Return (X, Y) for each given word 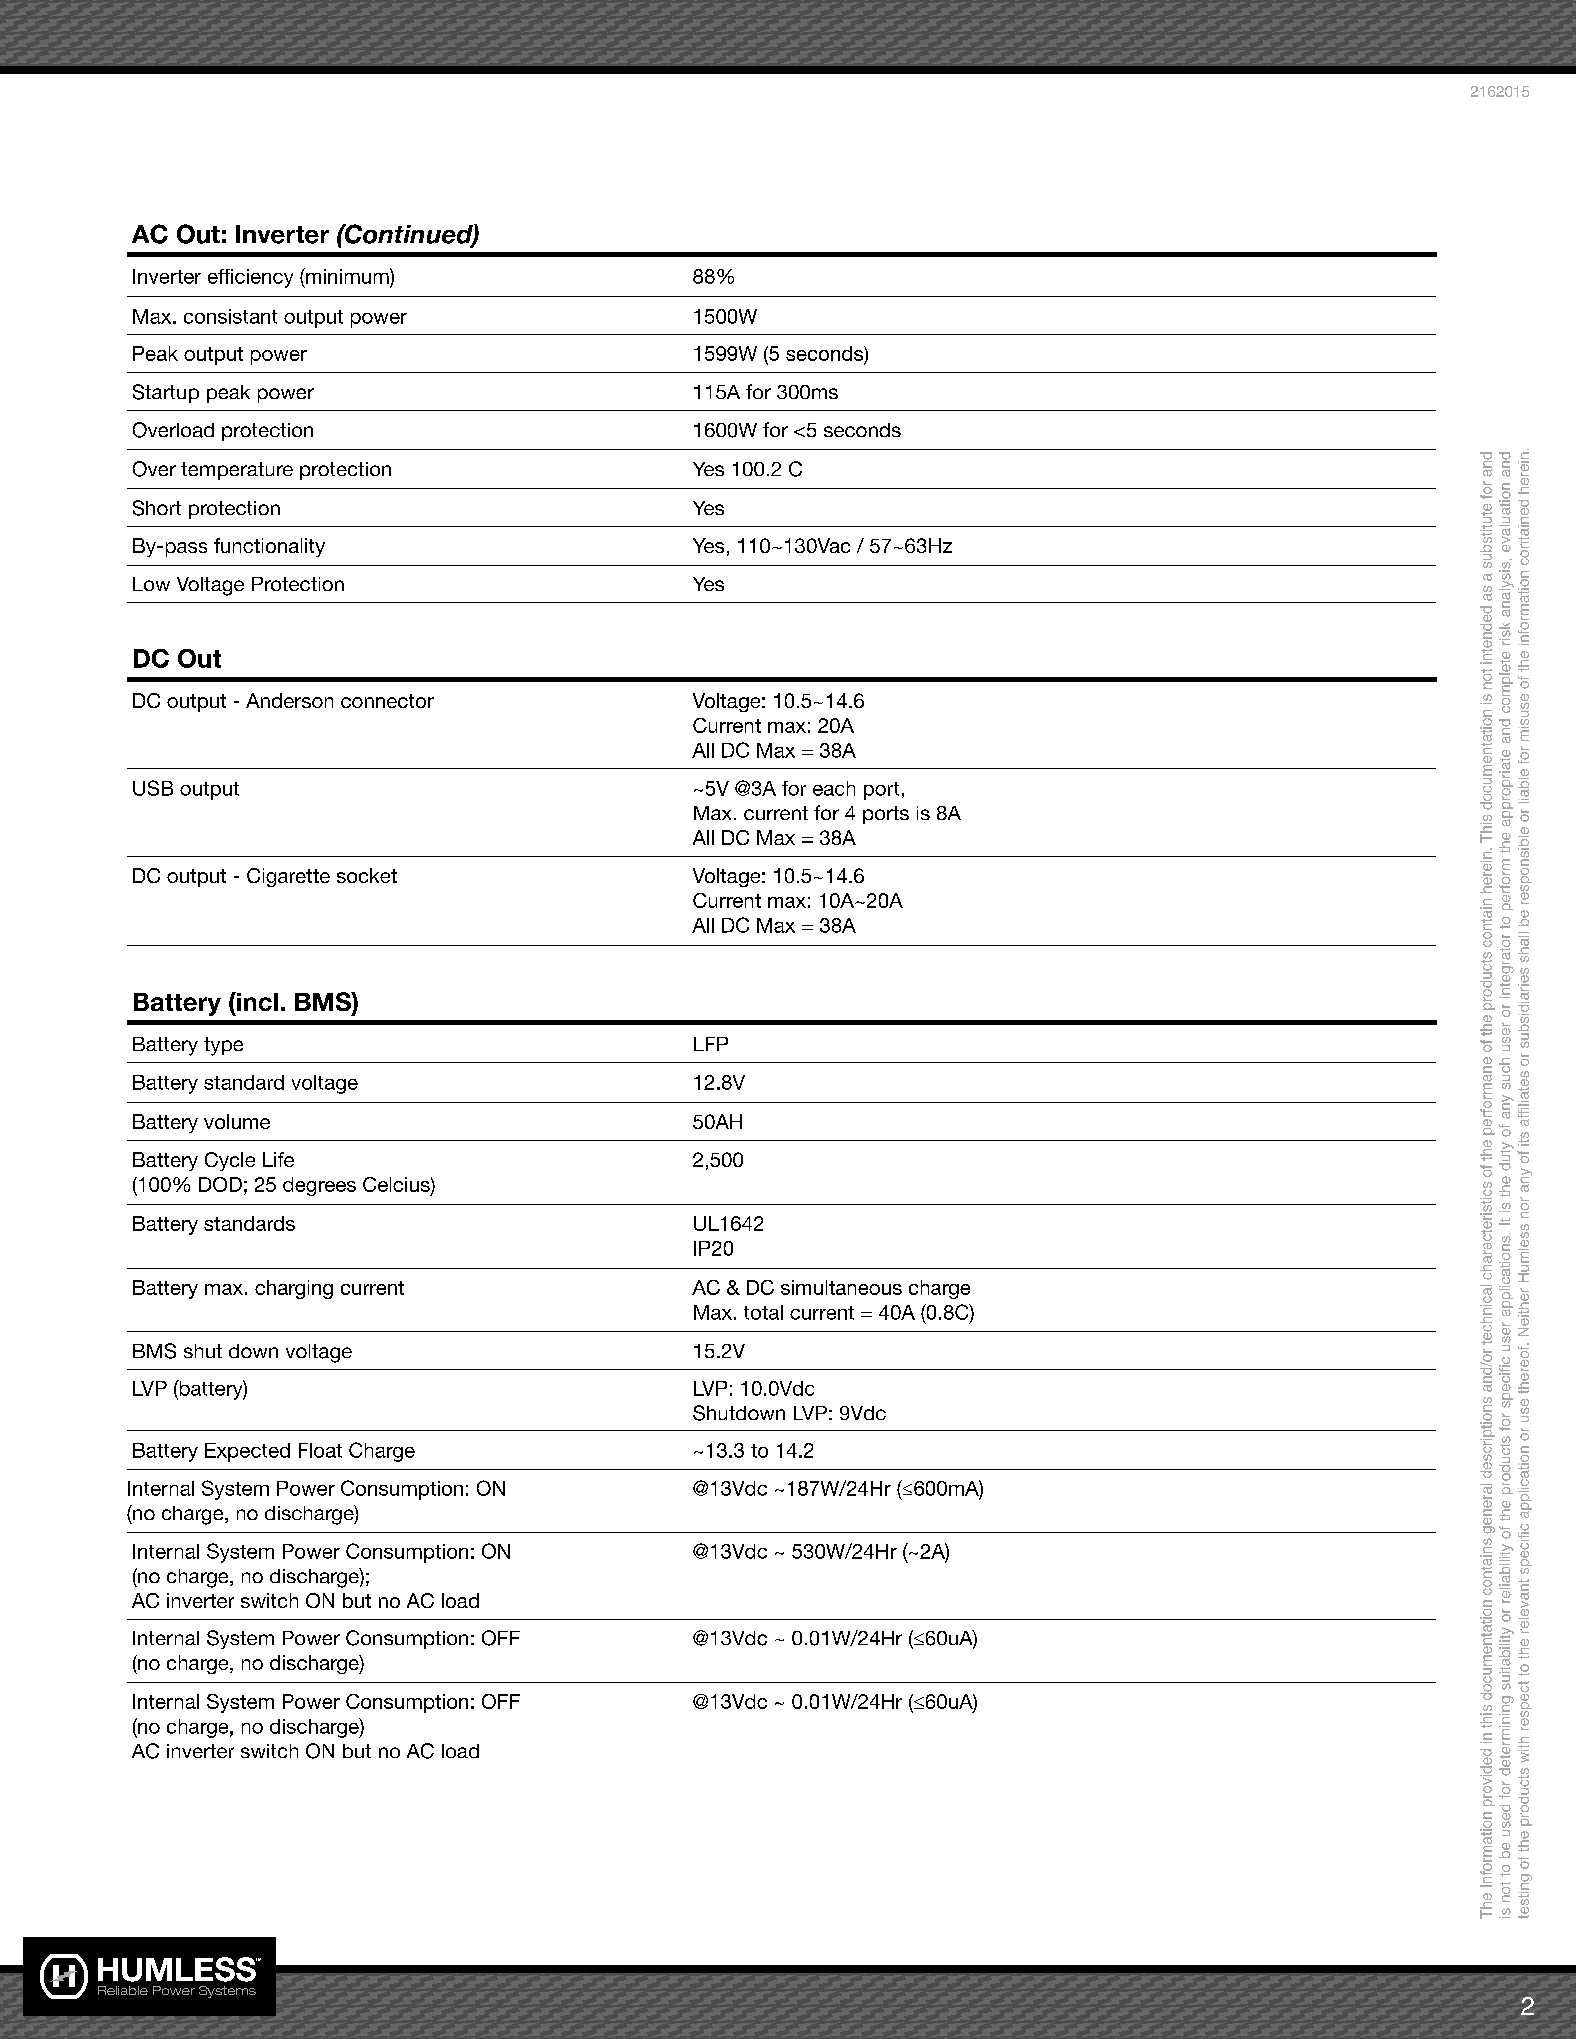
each (834, 788)
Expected (247, 1452)
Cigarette (288, 877)
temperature (237, 471)
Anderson (289, 700)
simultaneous (841, 1287)
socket (367, 875)
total (763, 1312)
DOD (220, 1184)
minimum (347, 276)
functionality (269, 547)
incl (256, 1001)
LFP (711, 1044)
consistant (230, 316)
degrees (319, 1186)
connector (387, 701)
